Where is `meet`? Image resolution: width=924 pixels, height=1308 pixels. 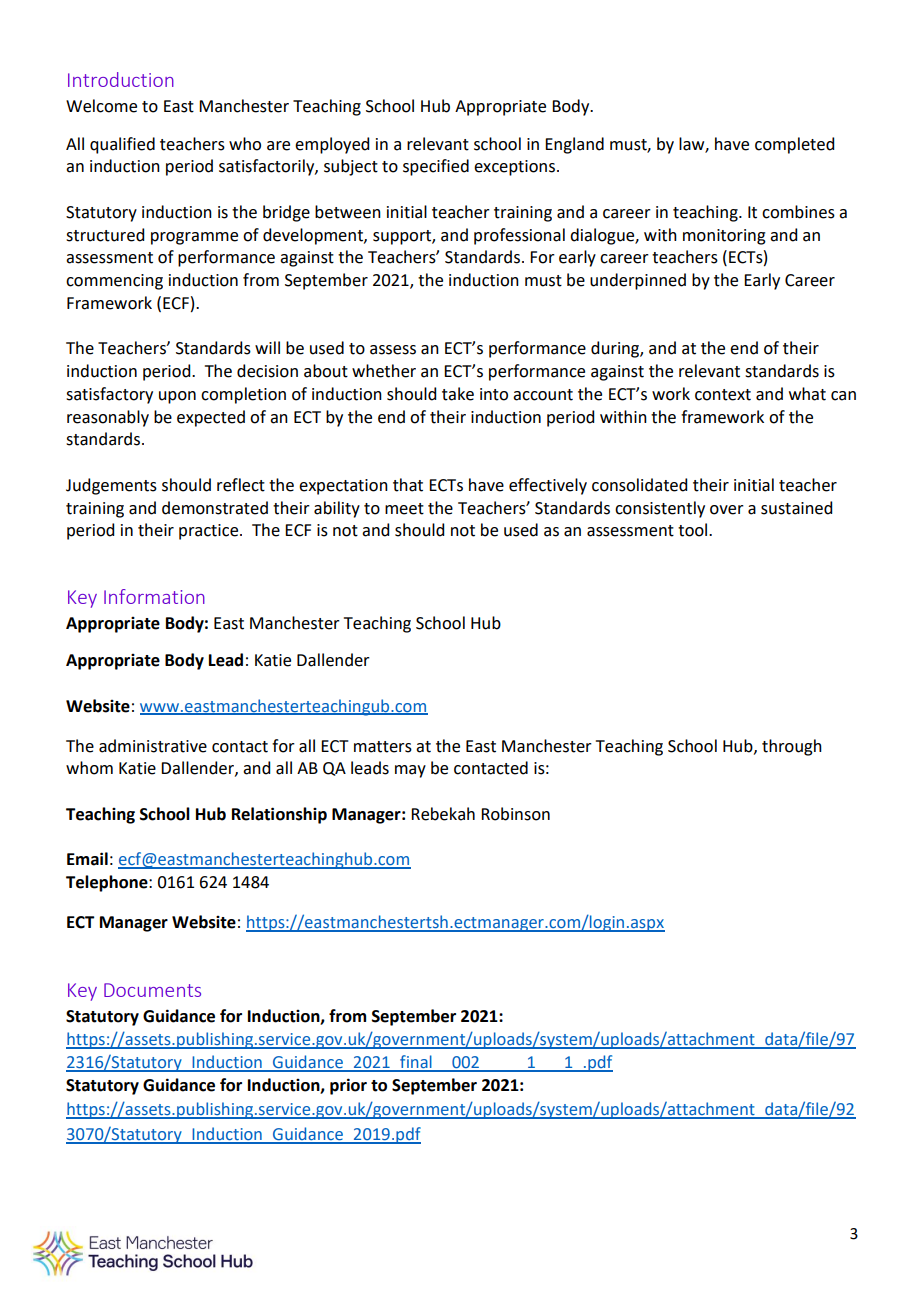
meet is located at coordinates (404, 509).
